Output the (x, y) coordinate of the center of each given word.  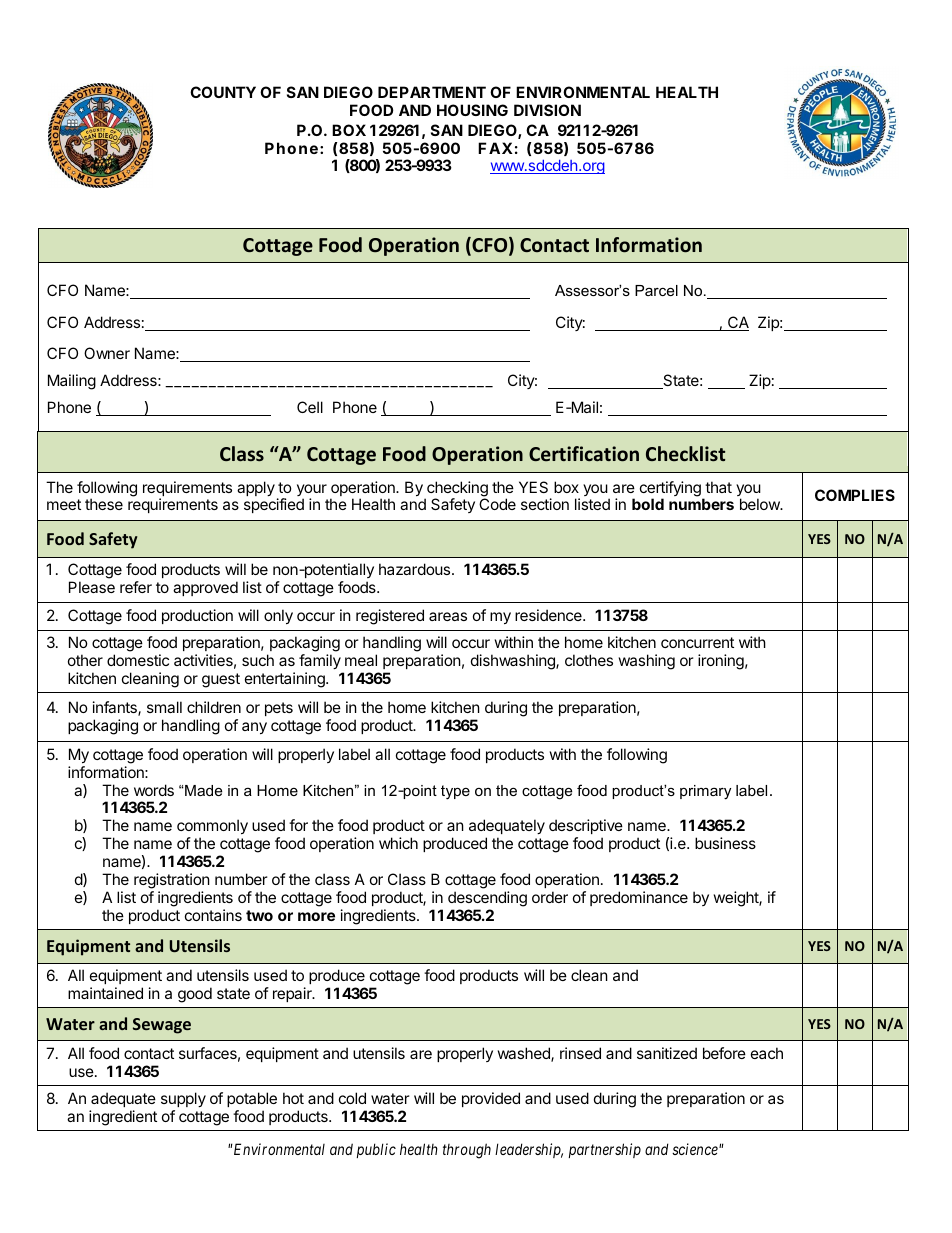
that (718, 487)
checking (456, 490)
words (154, 790)
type (455, 792)
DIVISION (547, 110)
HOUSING (472, 110)
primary (705, 792)
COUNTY (223, 92)
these (104, 504)
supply (183, 1099)
